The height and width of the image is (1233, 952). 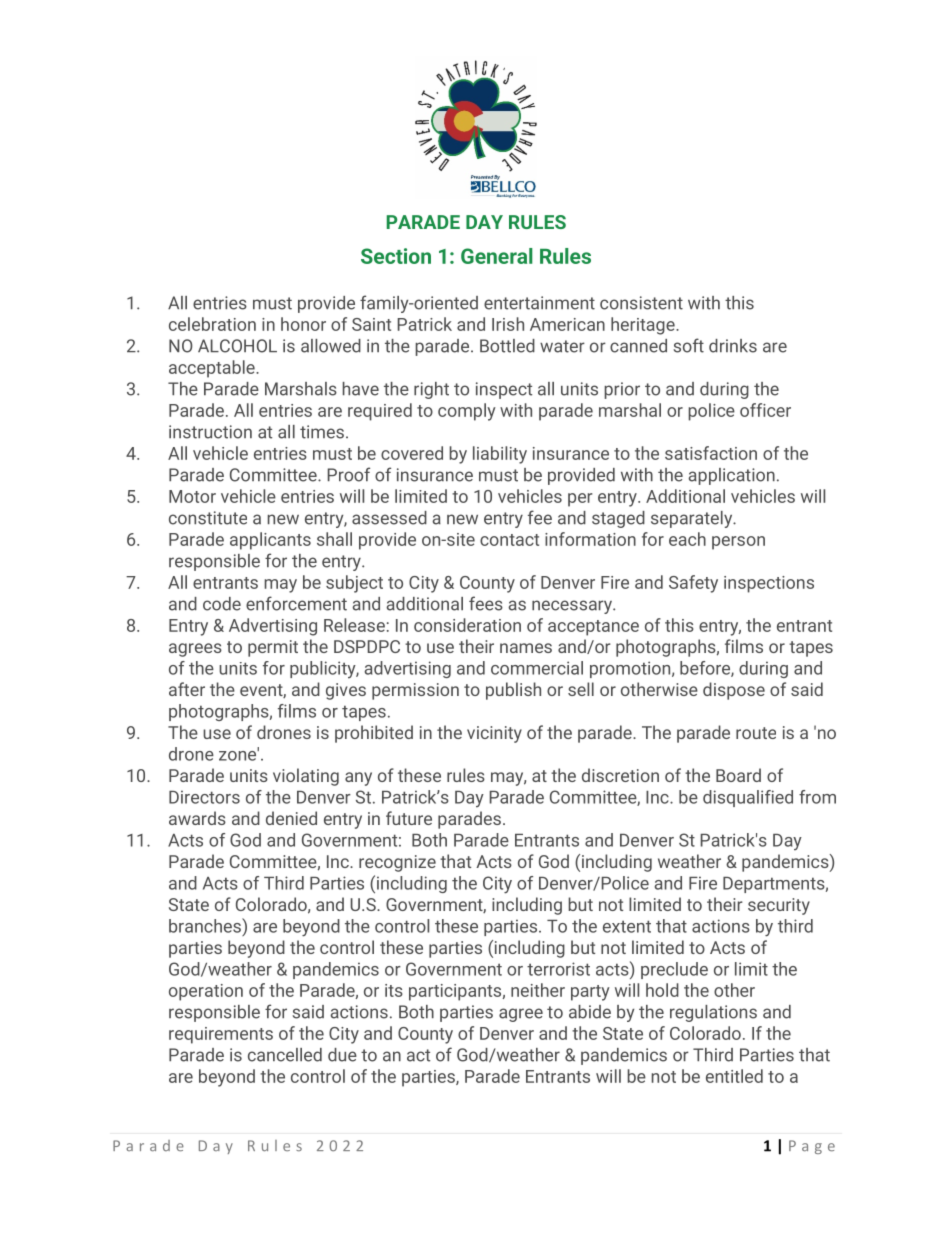 I want to click on branches, so click(x=206, y=925).
